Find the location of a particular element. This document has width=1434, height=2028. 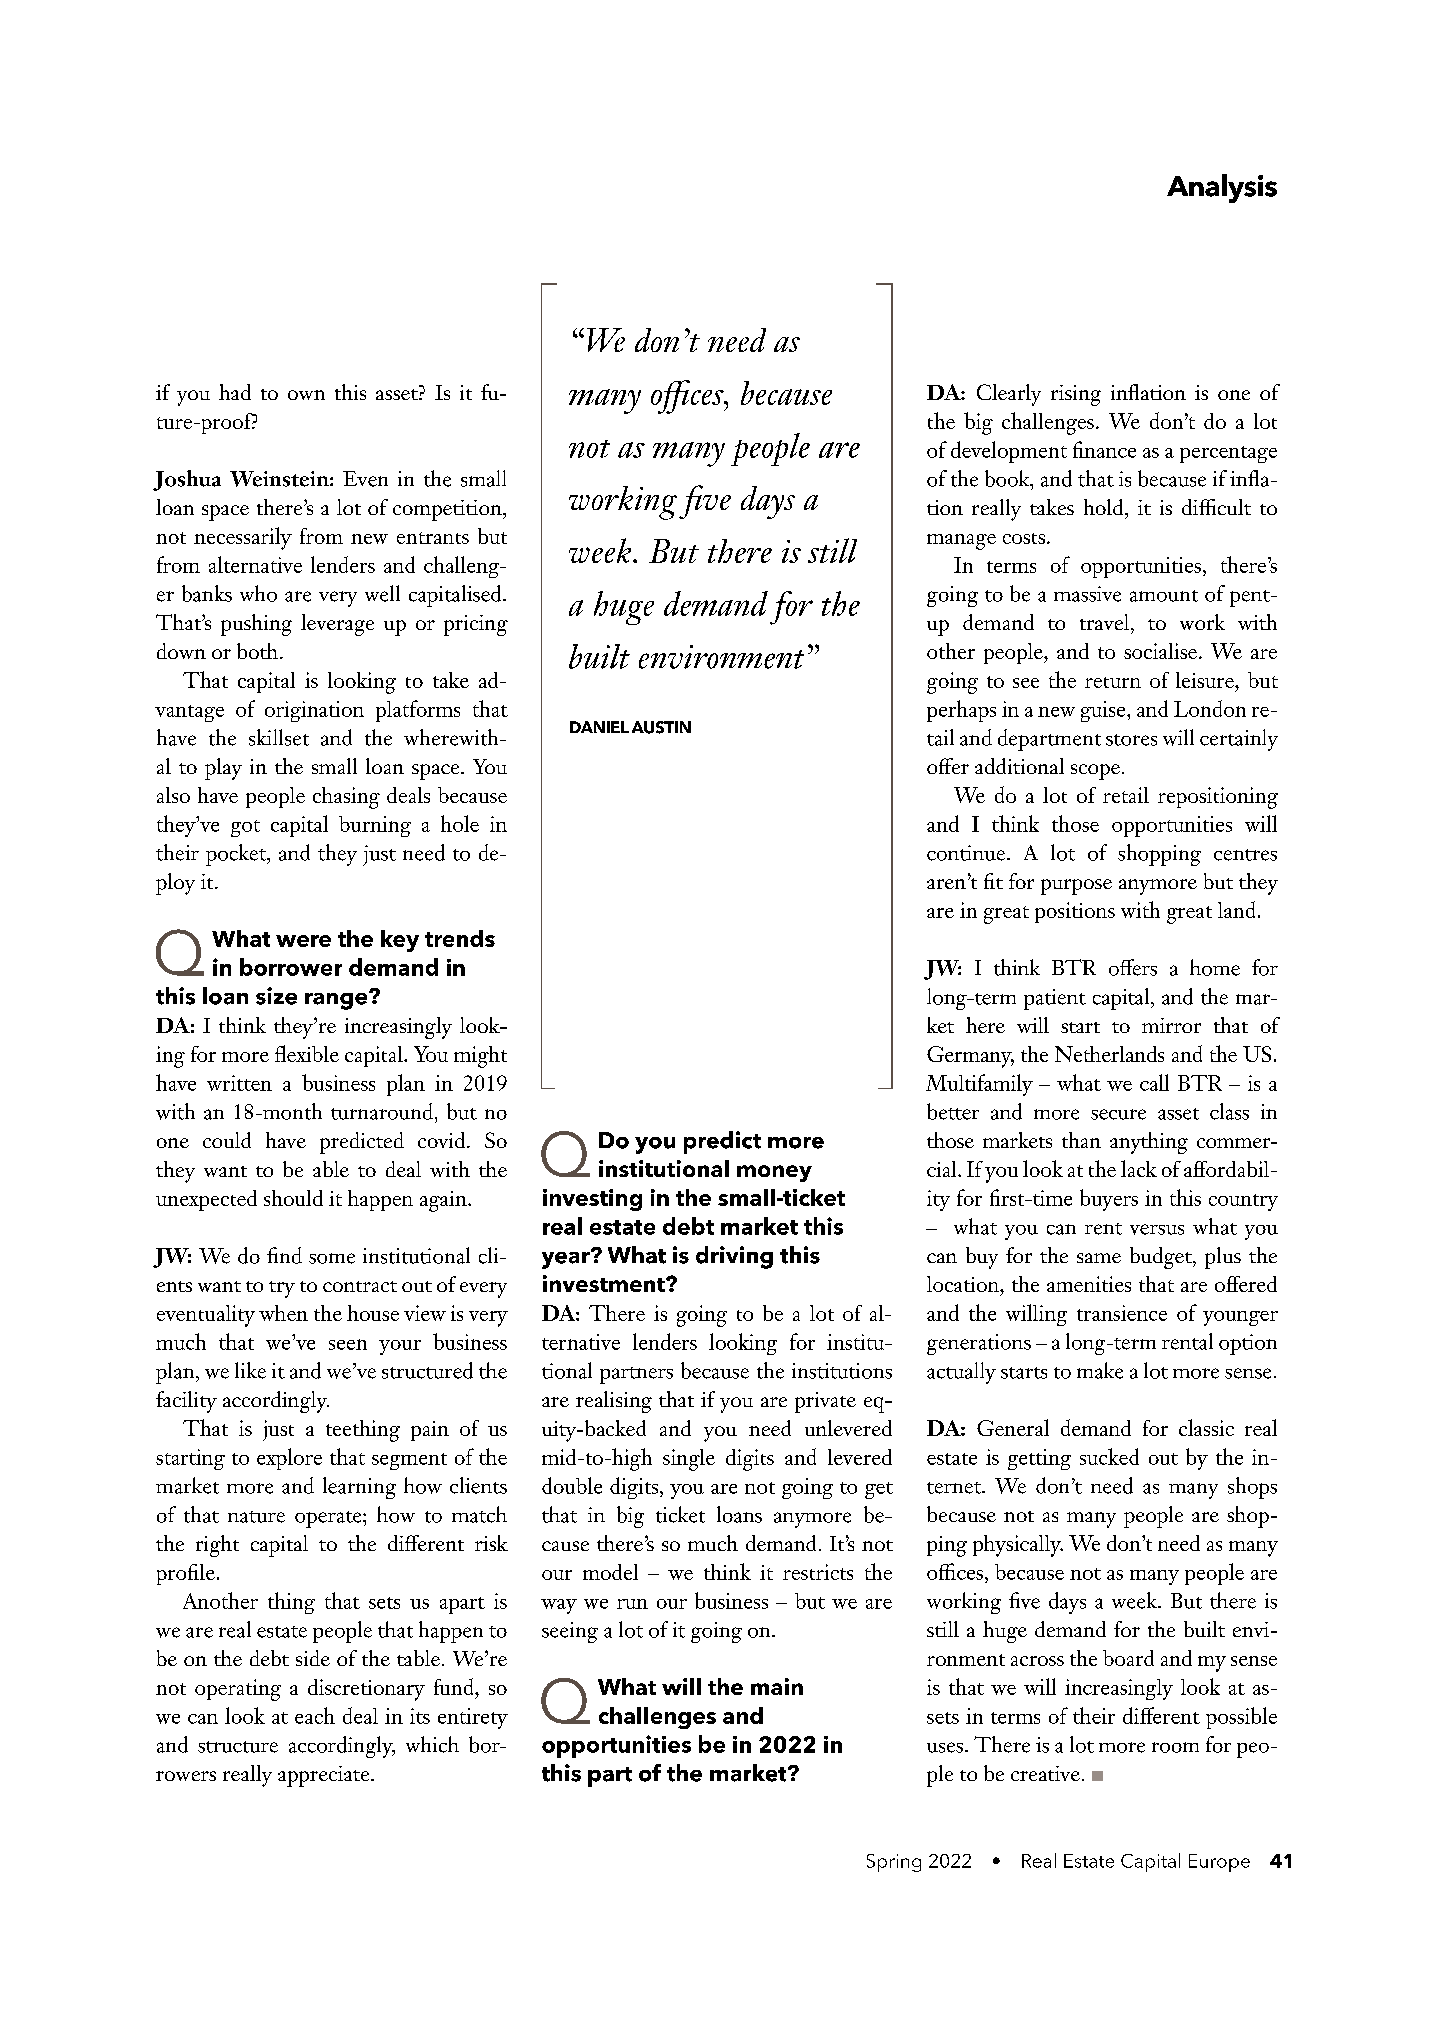

patient is located at coordinates (1055, 999).
